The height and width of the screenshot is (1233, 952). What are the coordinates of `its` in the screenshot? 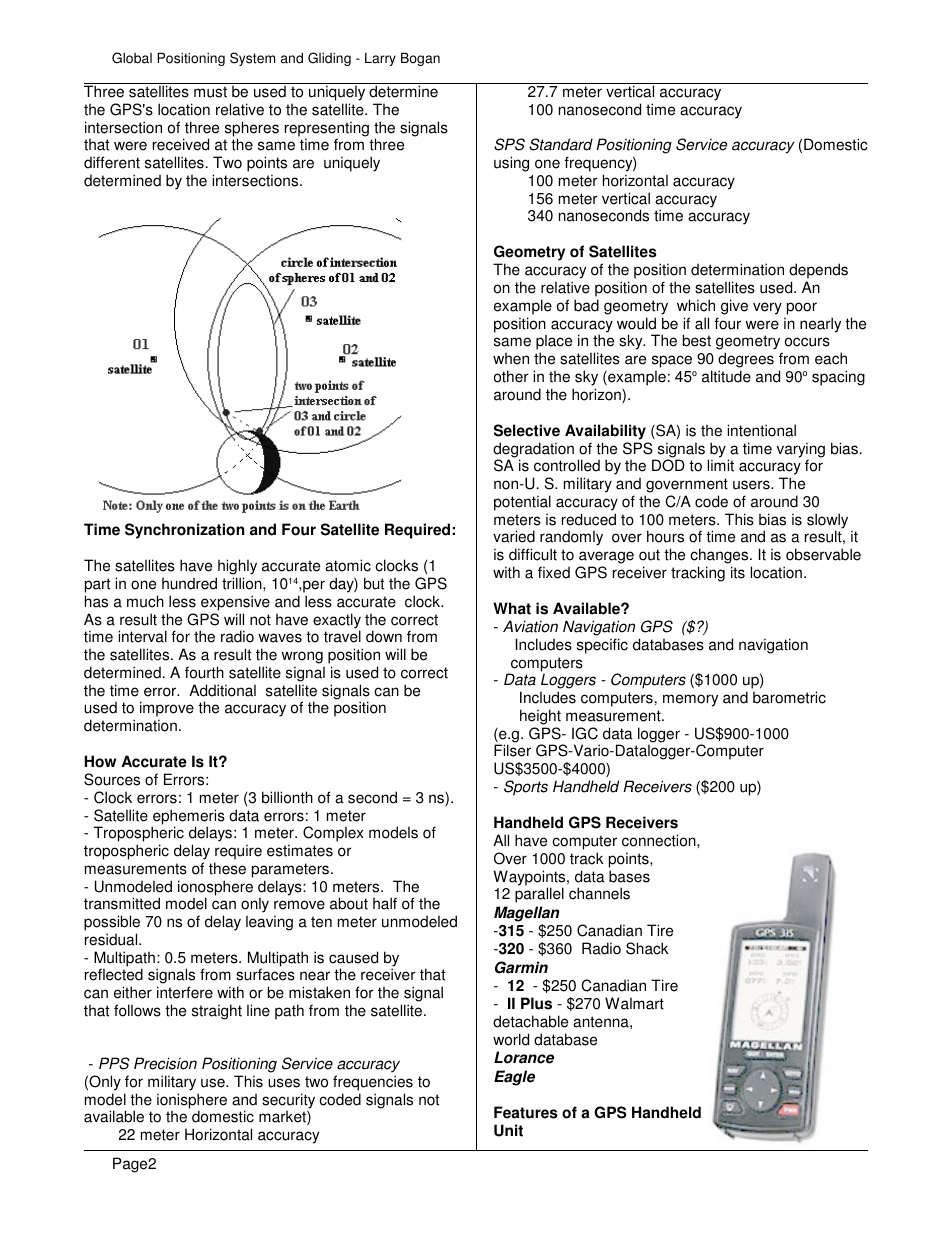 It's located at (738, 572).
